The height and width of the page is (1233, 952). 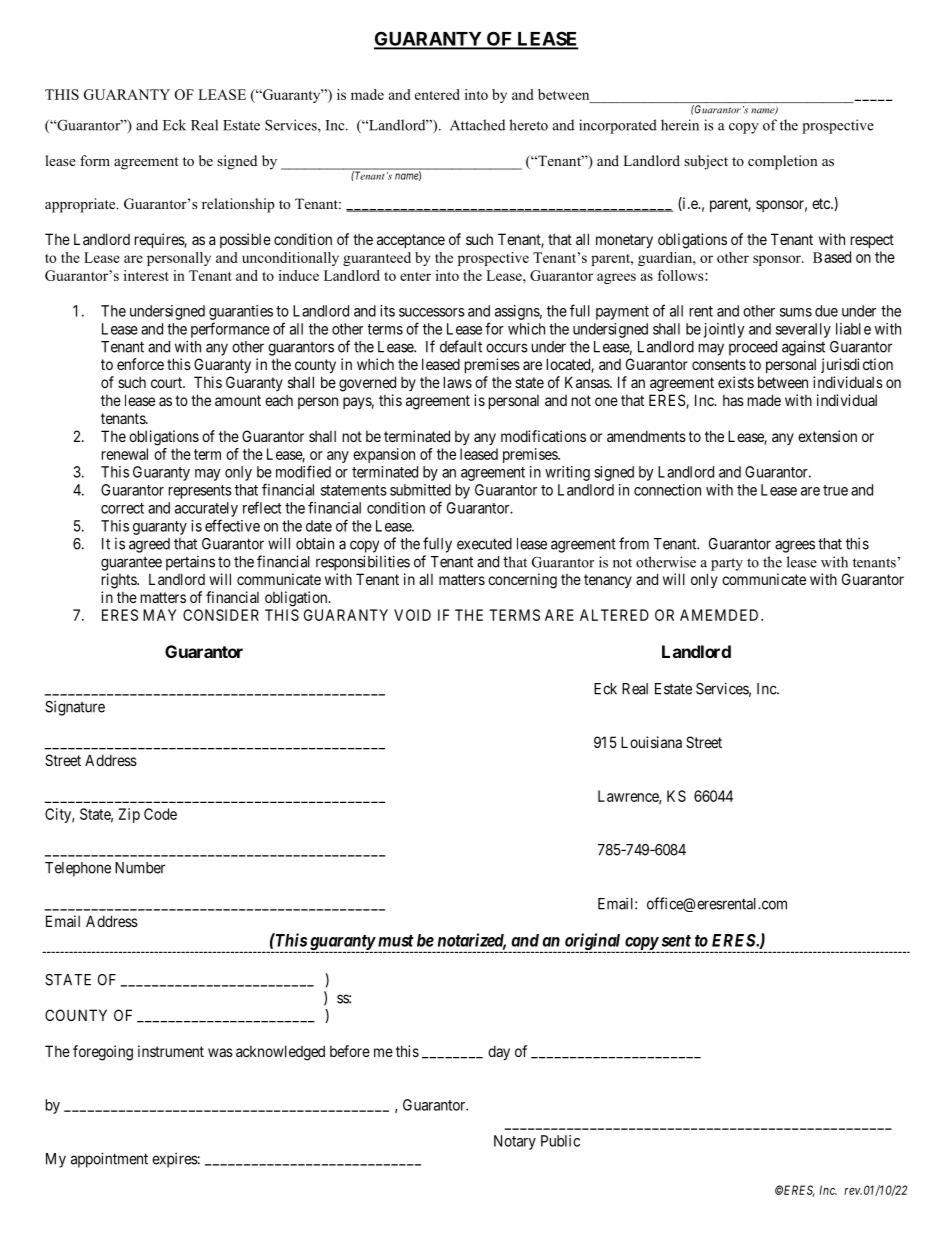 I want to click on Attached, so click(x=477, y=125).
